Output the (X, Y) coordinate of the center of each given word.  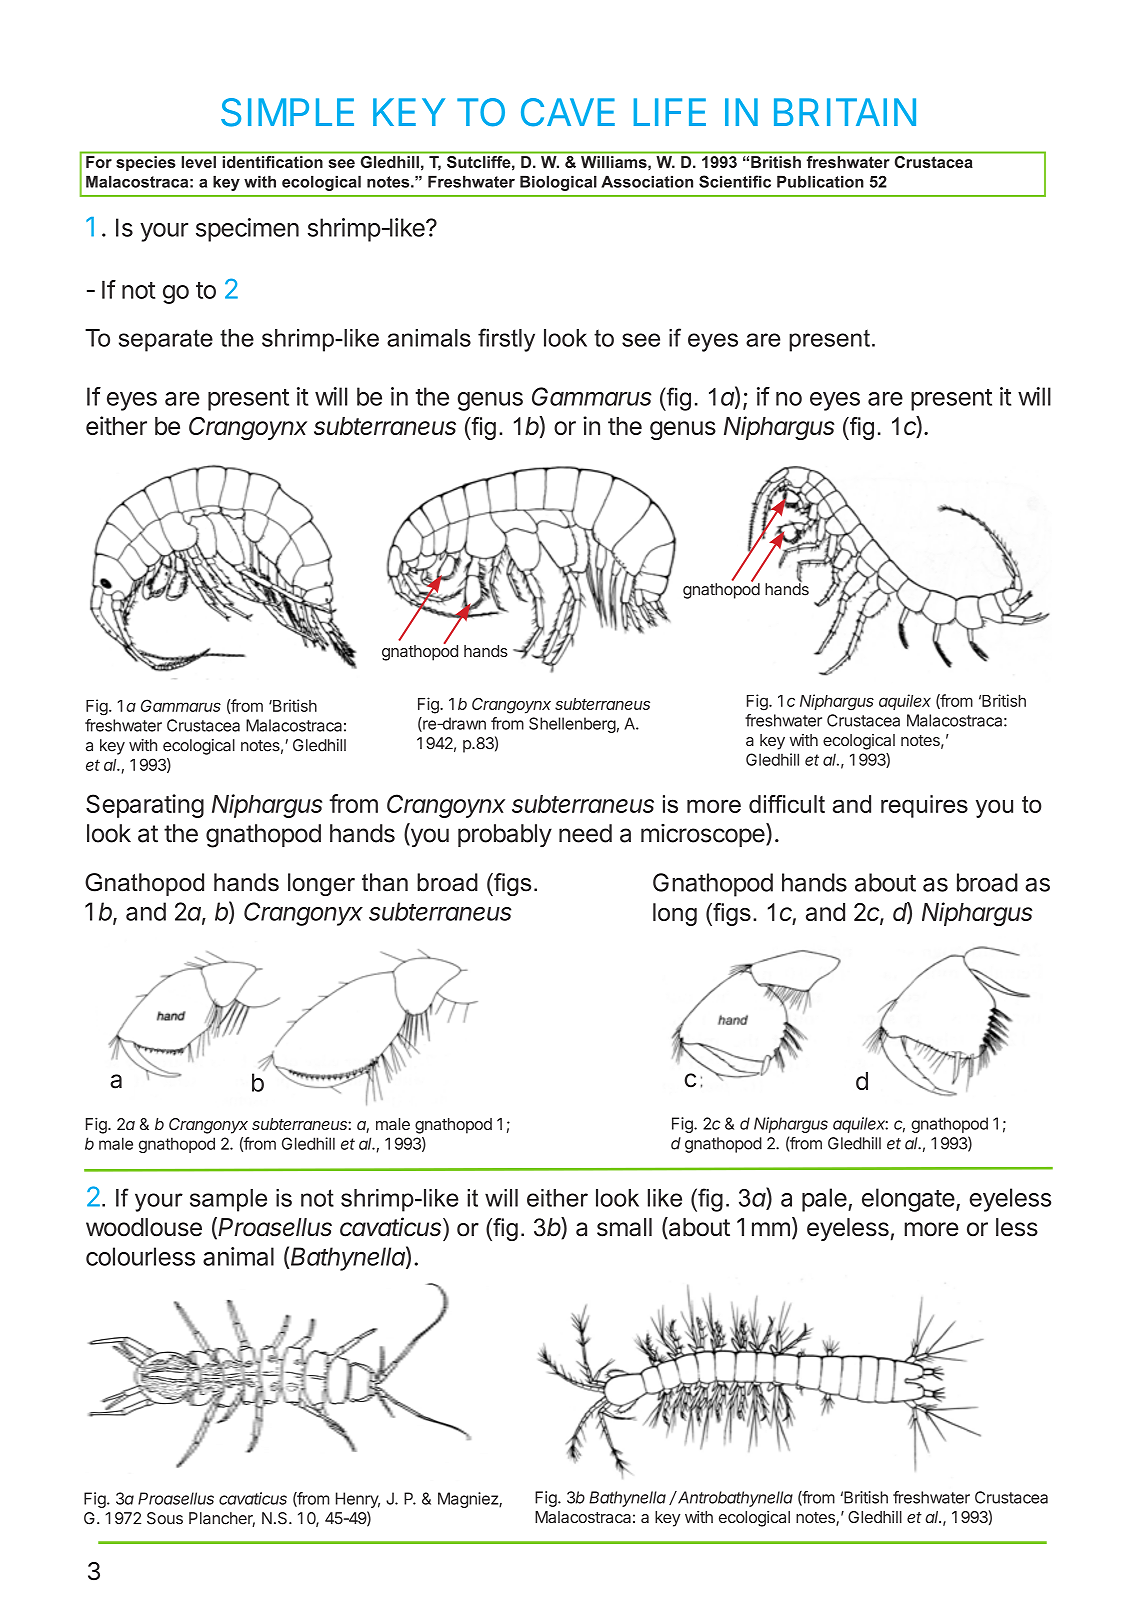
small (624, 1227)
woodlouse (144, 1227)
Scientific (735, 181)
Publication (820, 181)
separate (166, 340)
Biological (558, 183)
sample (228, 1200)
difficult (787, 804)
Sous (165, 1518)
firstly (506, 340)
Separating (145, 806)
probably (505, 835)
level (199, 162)
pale (824, 1200)
